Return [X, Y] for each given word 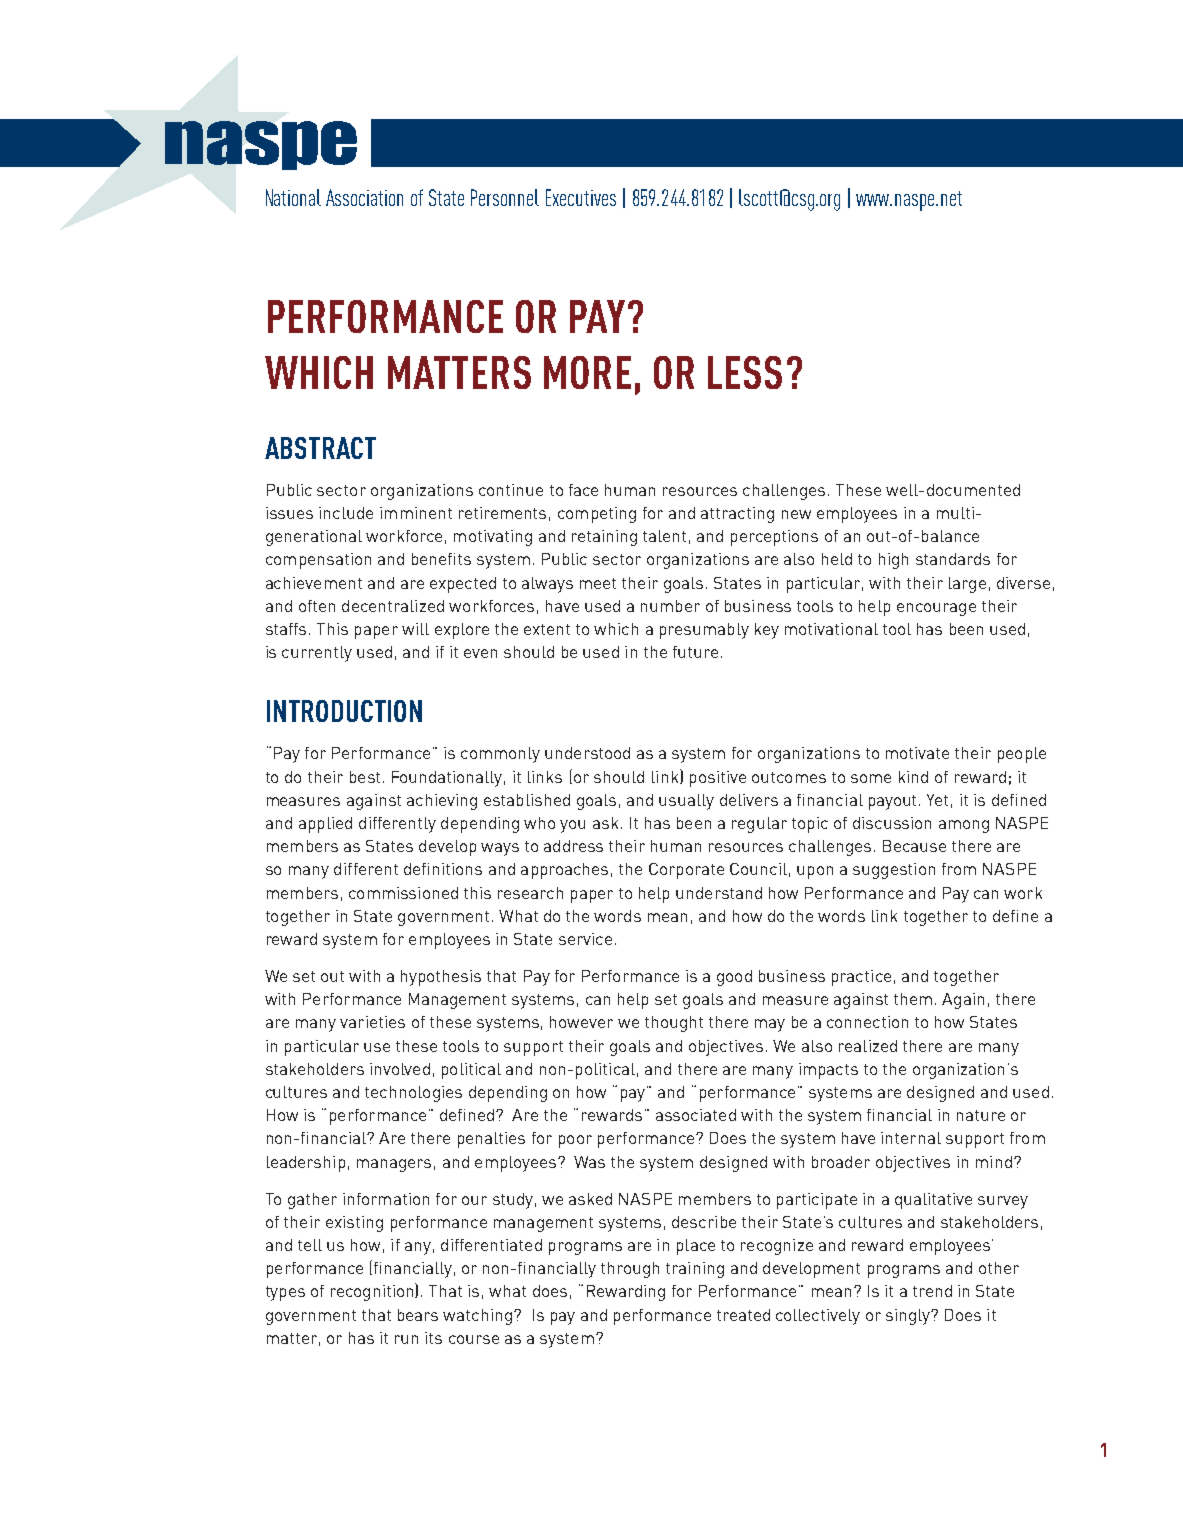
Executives [581, 197]
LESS [745, 372]
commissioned [403, 893]
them [913, 999]
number [670, 606]
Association [364, 197]
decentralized [393, 606]
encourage [936, 609]
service [585, 939]
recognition [373, 1292]
